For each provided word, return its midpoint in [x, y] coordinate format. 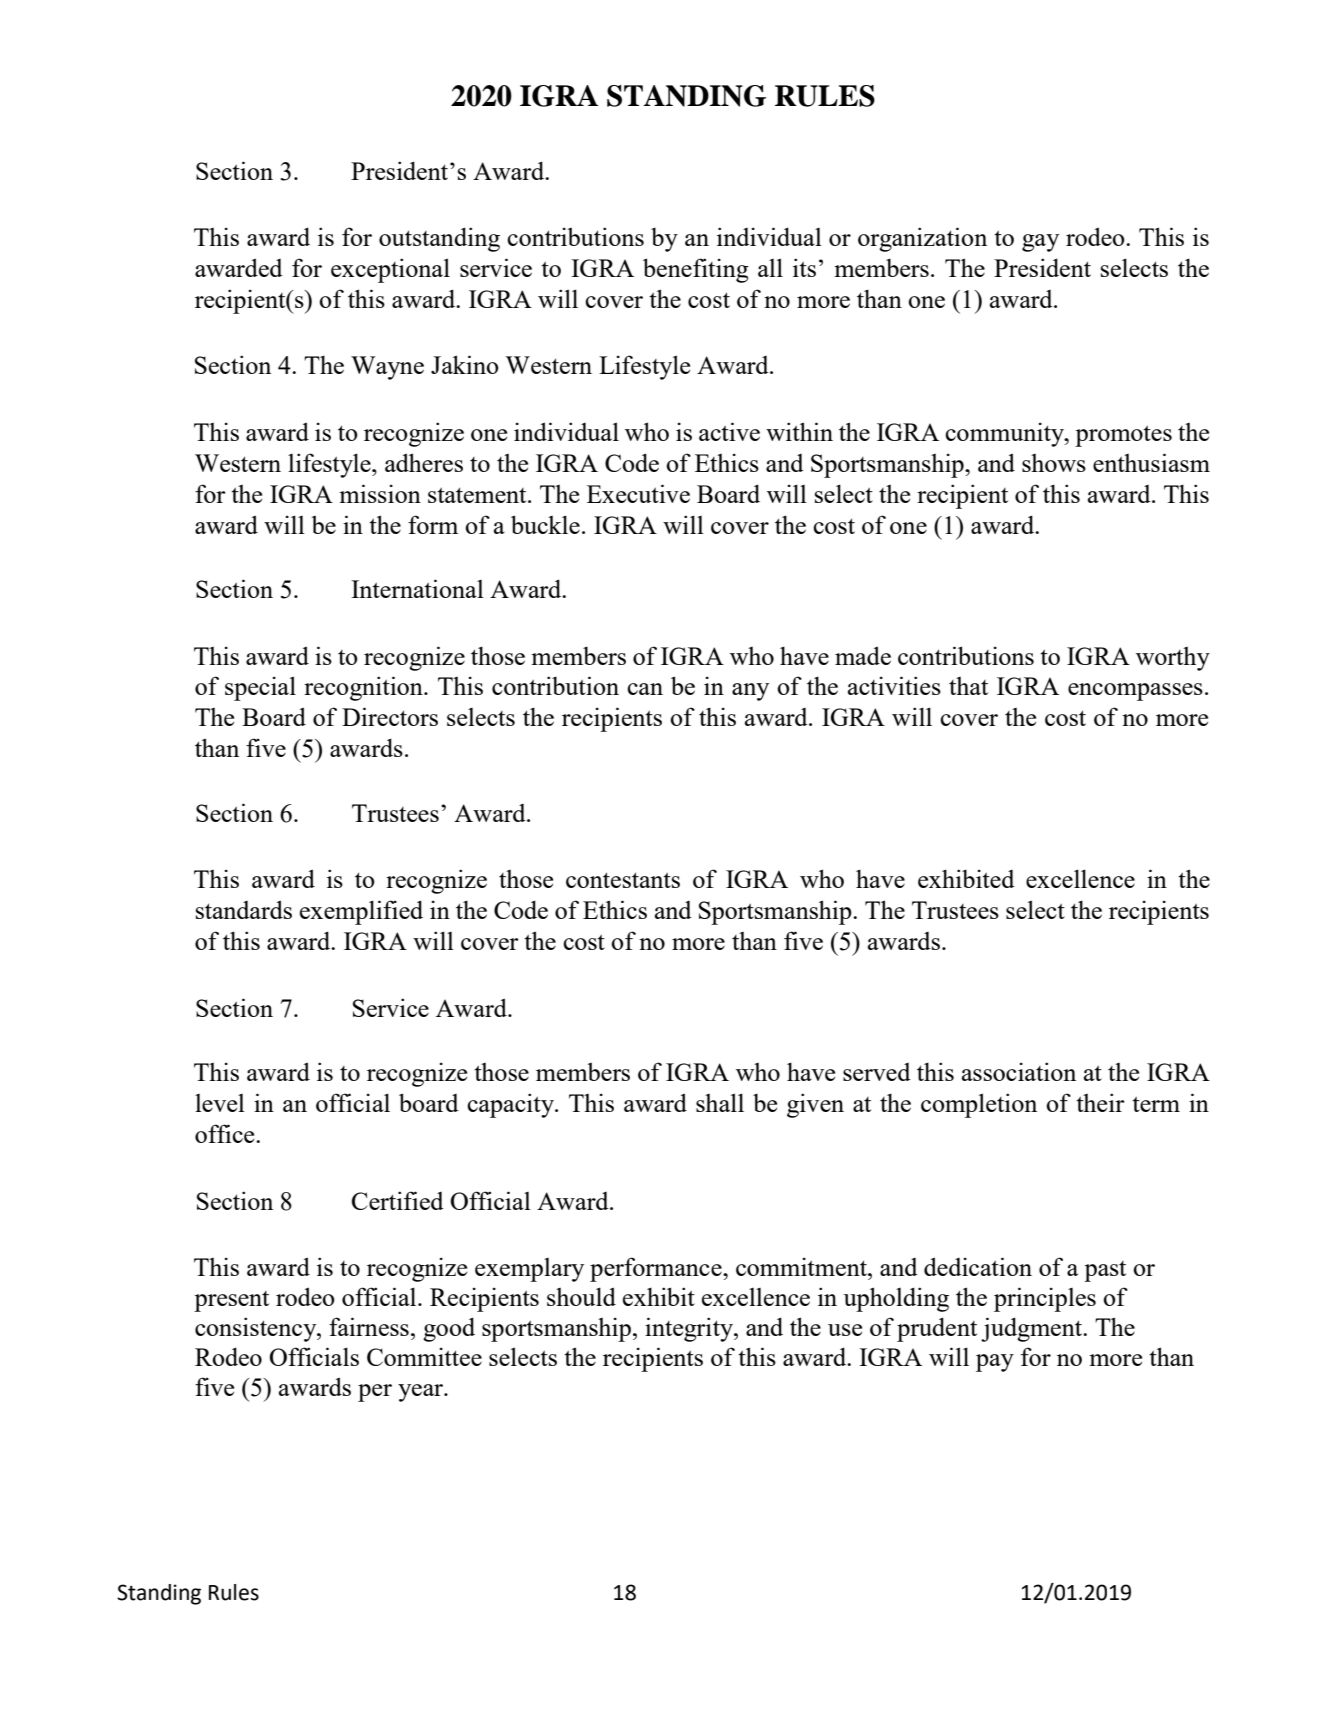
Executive [638, 493]
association [1019, 1071]
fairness [369, 1326]
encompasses [1135, 692]
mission [380, 493]
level [220, 1103]
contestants [623, 880]
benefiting [696, 270]
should [581, 1296]
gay [1040, 243]
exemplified [361, 912]
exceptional [390, 270]
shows [1054, 463]
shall [720, 1102]
